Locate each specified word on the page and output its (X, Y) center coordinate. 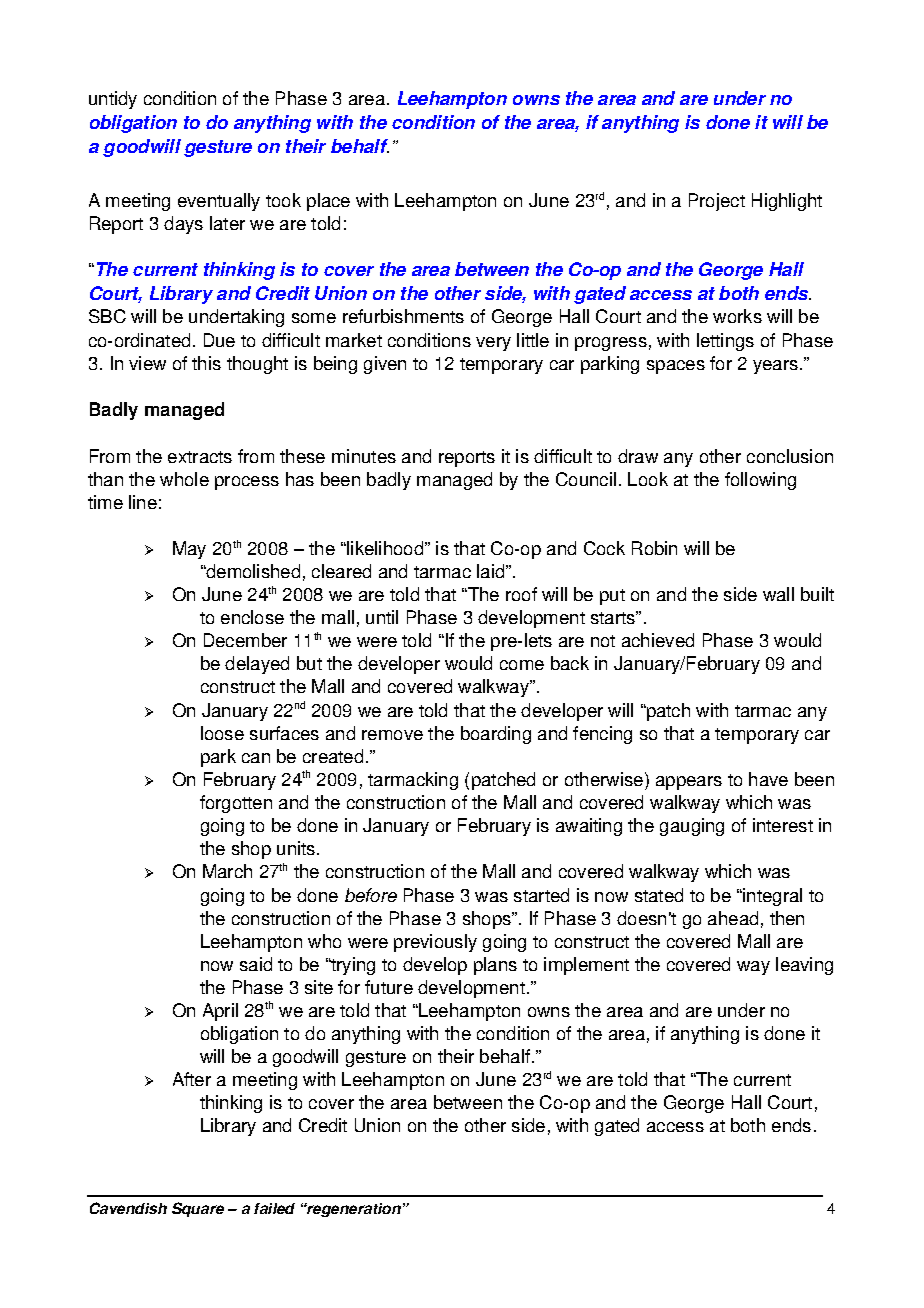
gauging (692, 827)
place (328, 202)
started (541, 895)
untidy (113, 100)
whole (184, 479)
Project (717, 202)
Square (198, 1209)
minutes (364, 456)
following (760, 481)
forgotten (236, 804)
